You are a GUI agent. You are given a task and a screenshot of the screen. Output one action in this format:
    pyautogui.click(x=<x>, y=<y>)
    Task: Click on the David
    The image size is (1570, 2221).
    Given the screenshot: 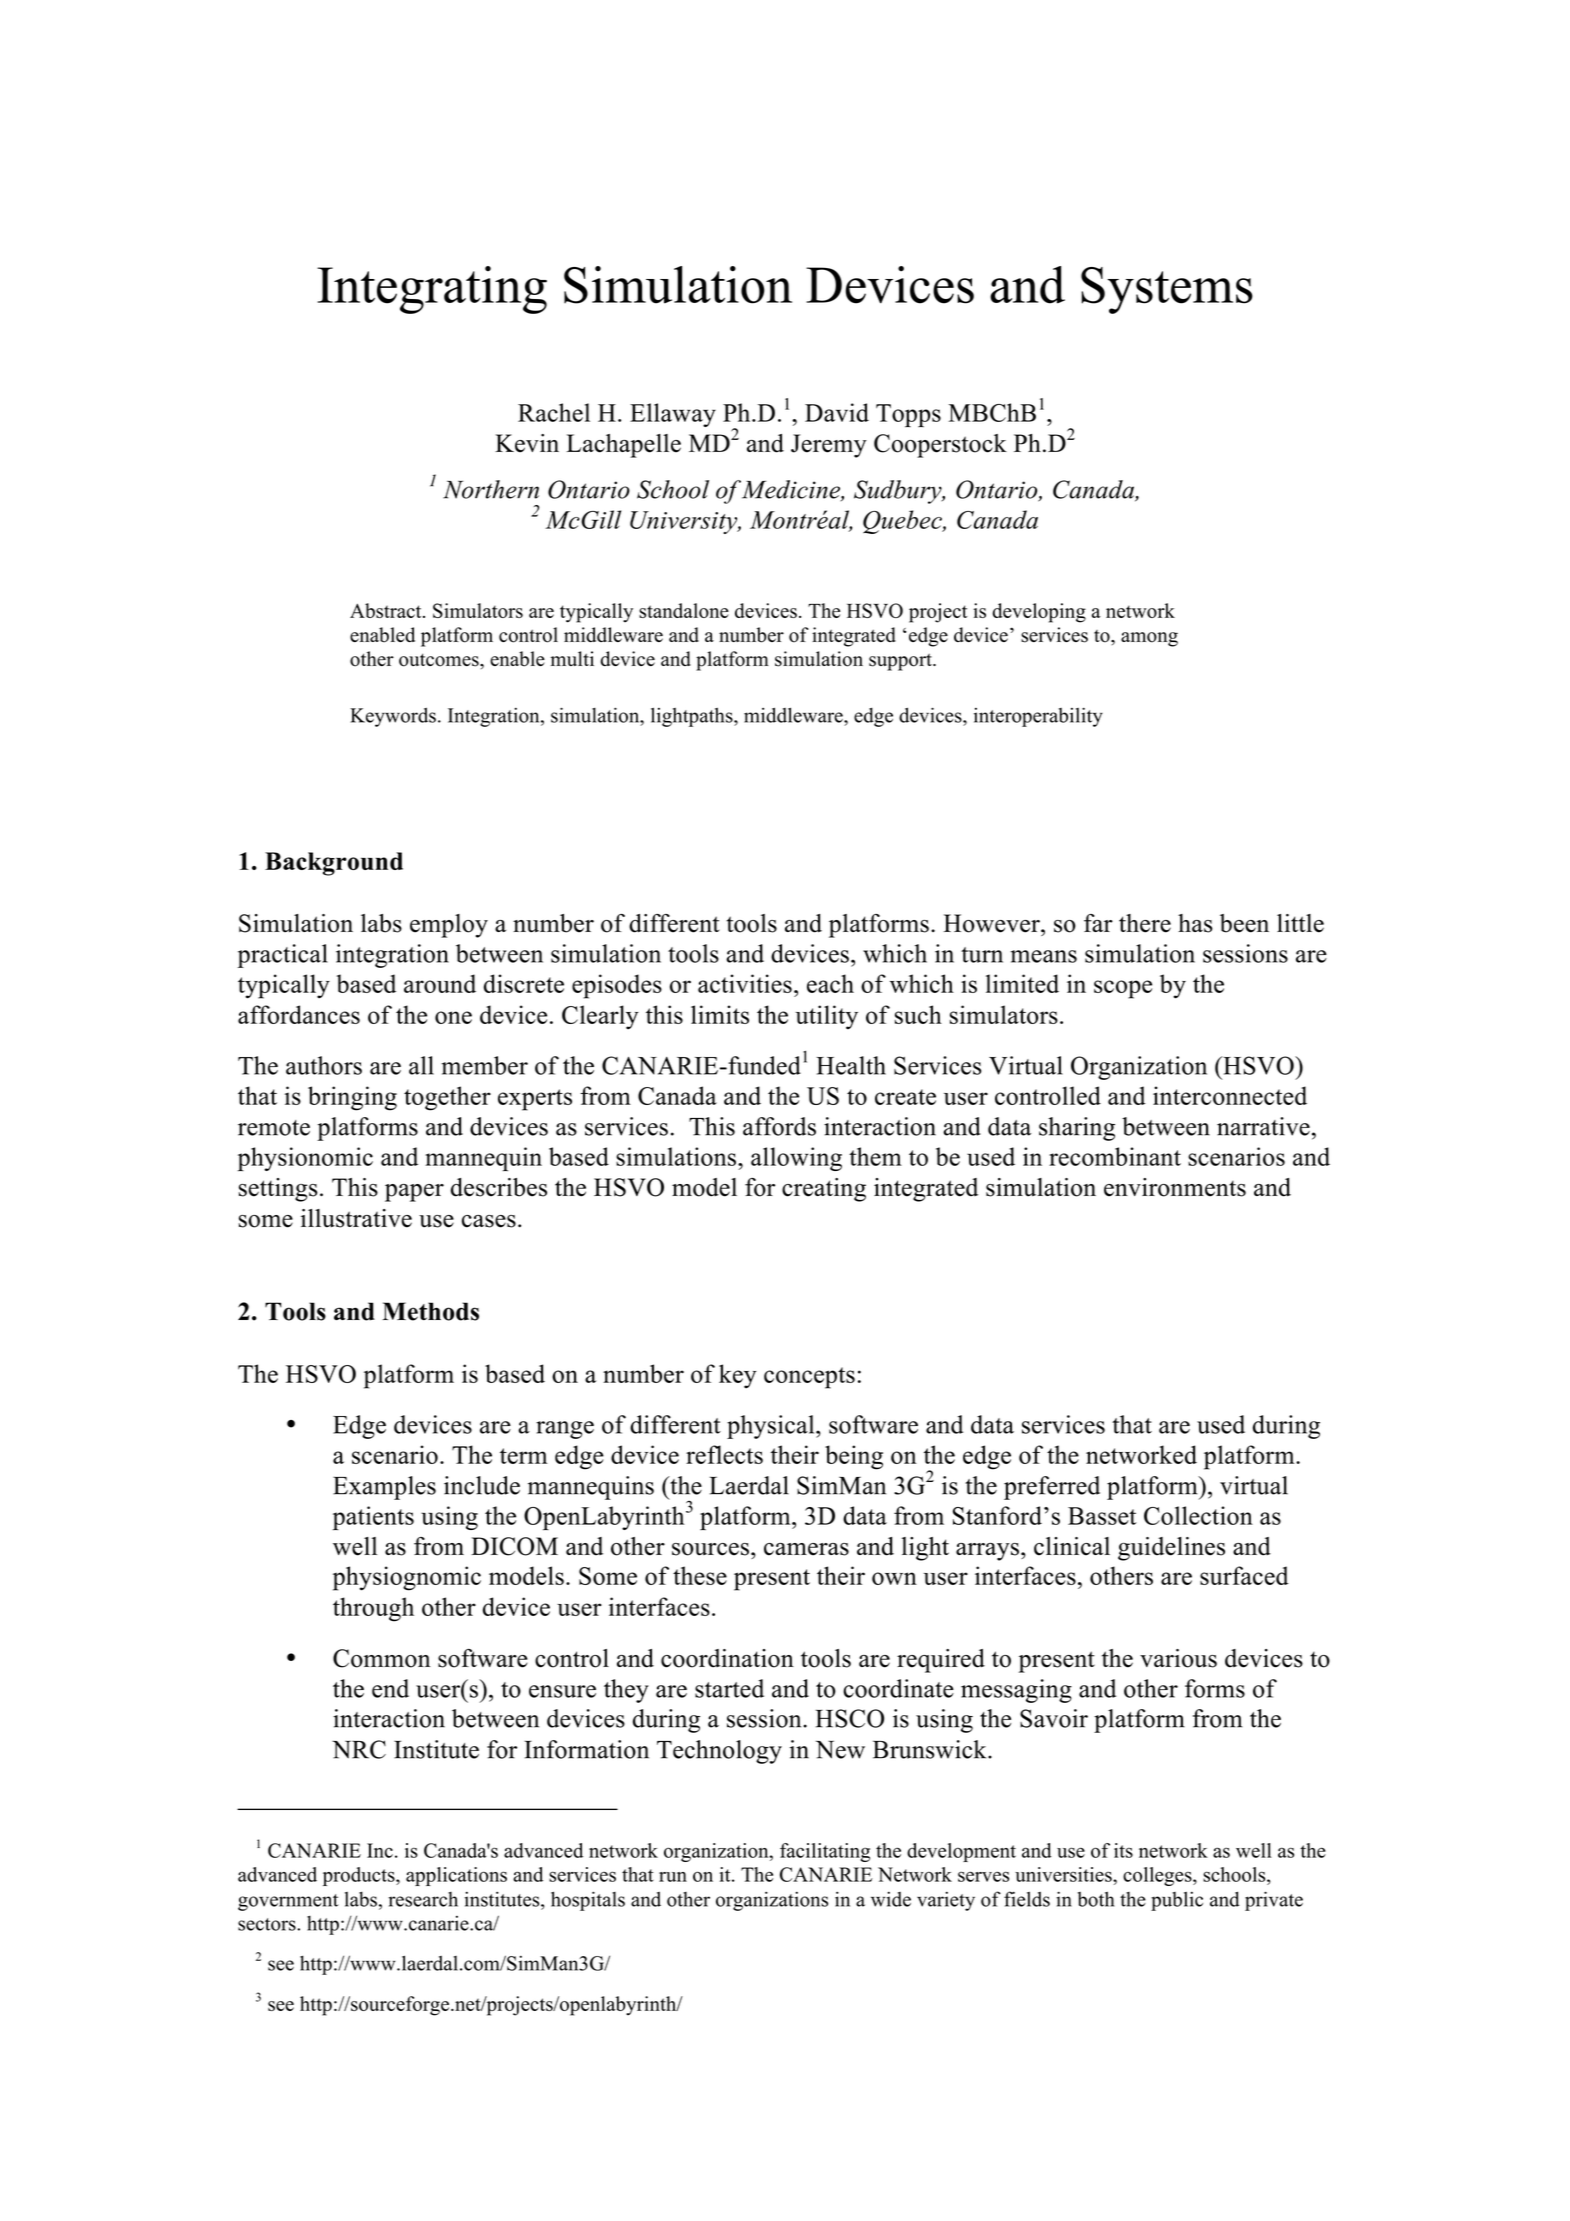 What is the action you would take?
    pyautogui.click(x=837, y=412)
